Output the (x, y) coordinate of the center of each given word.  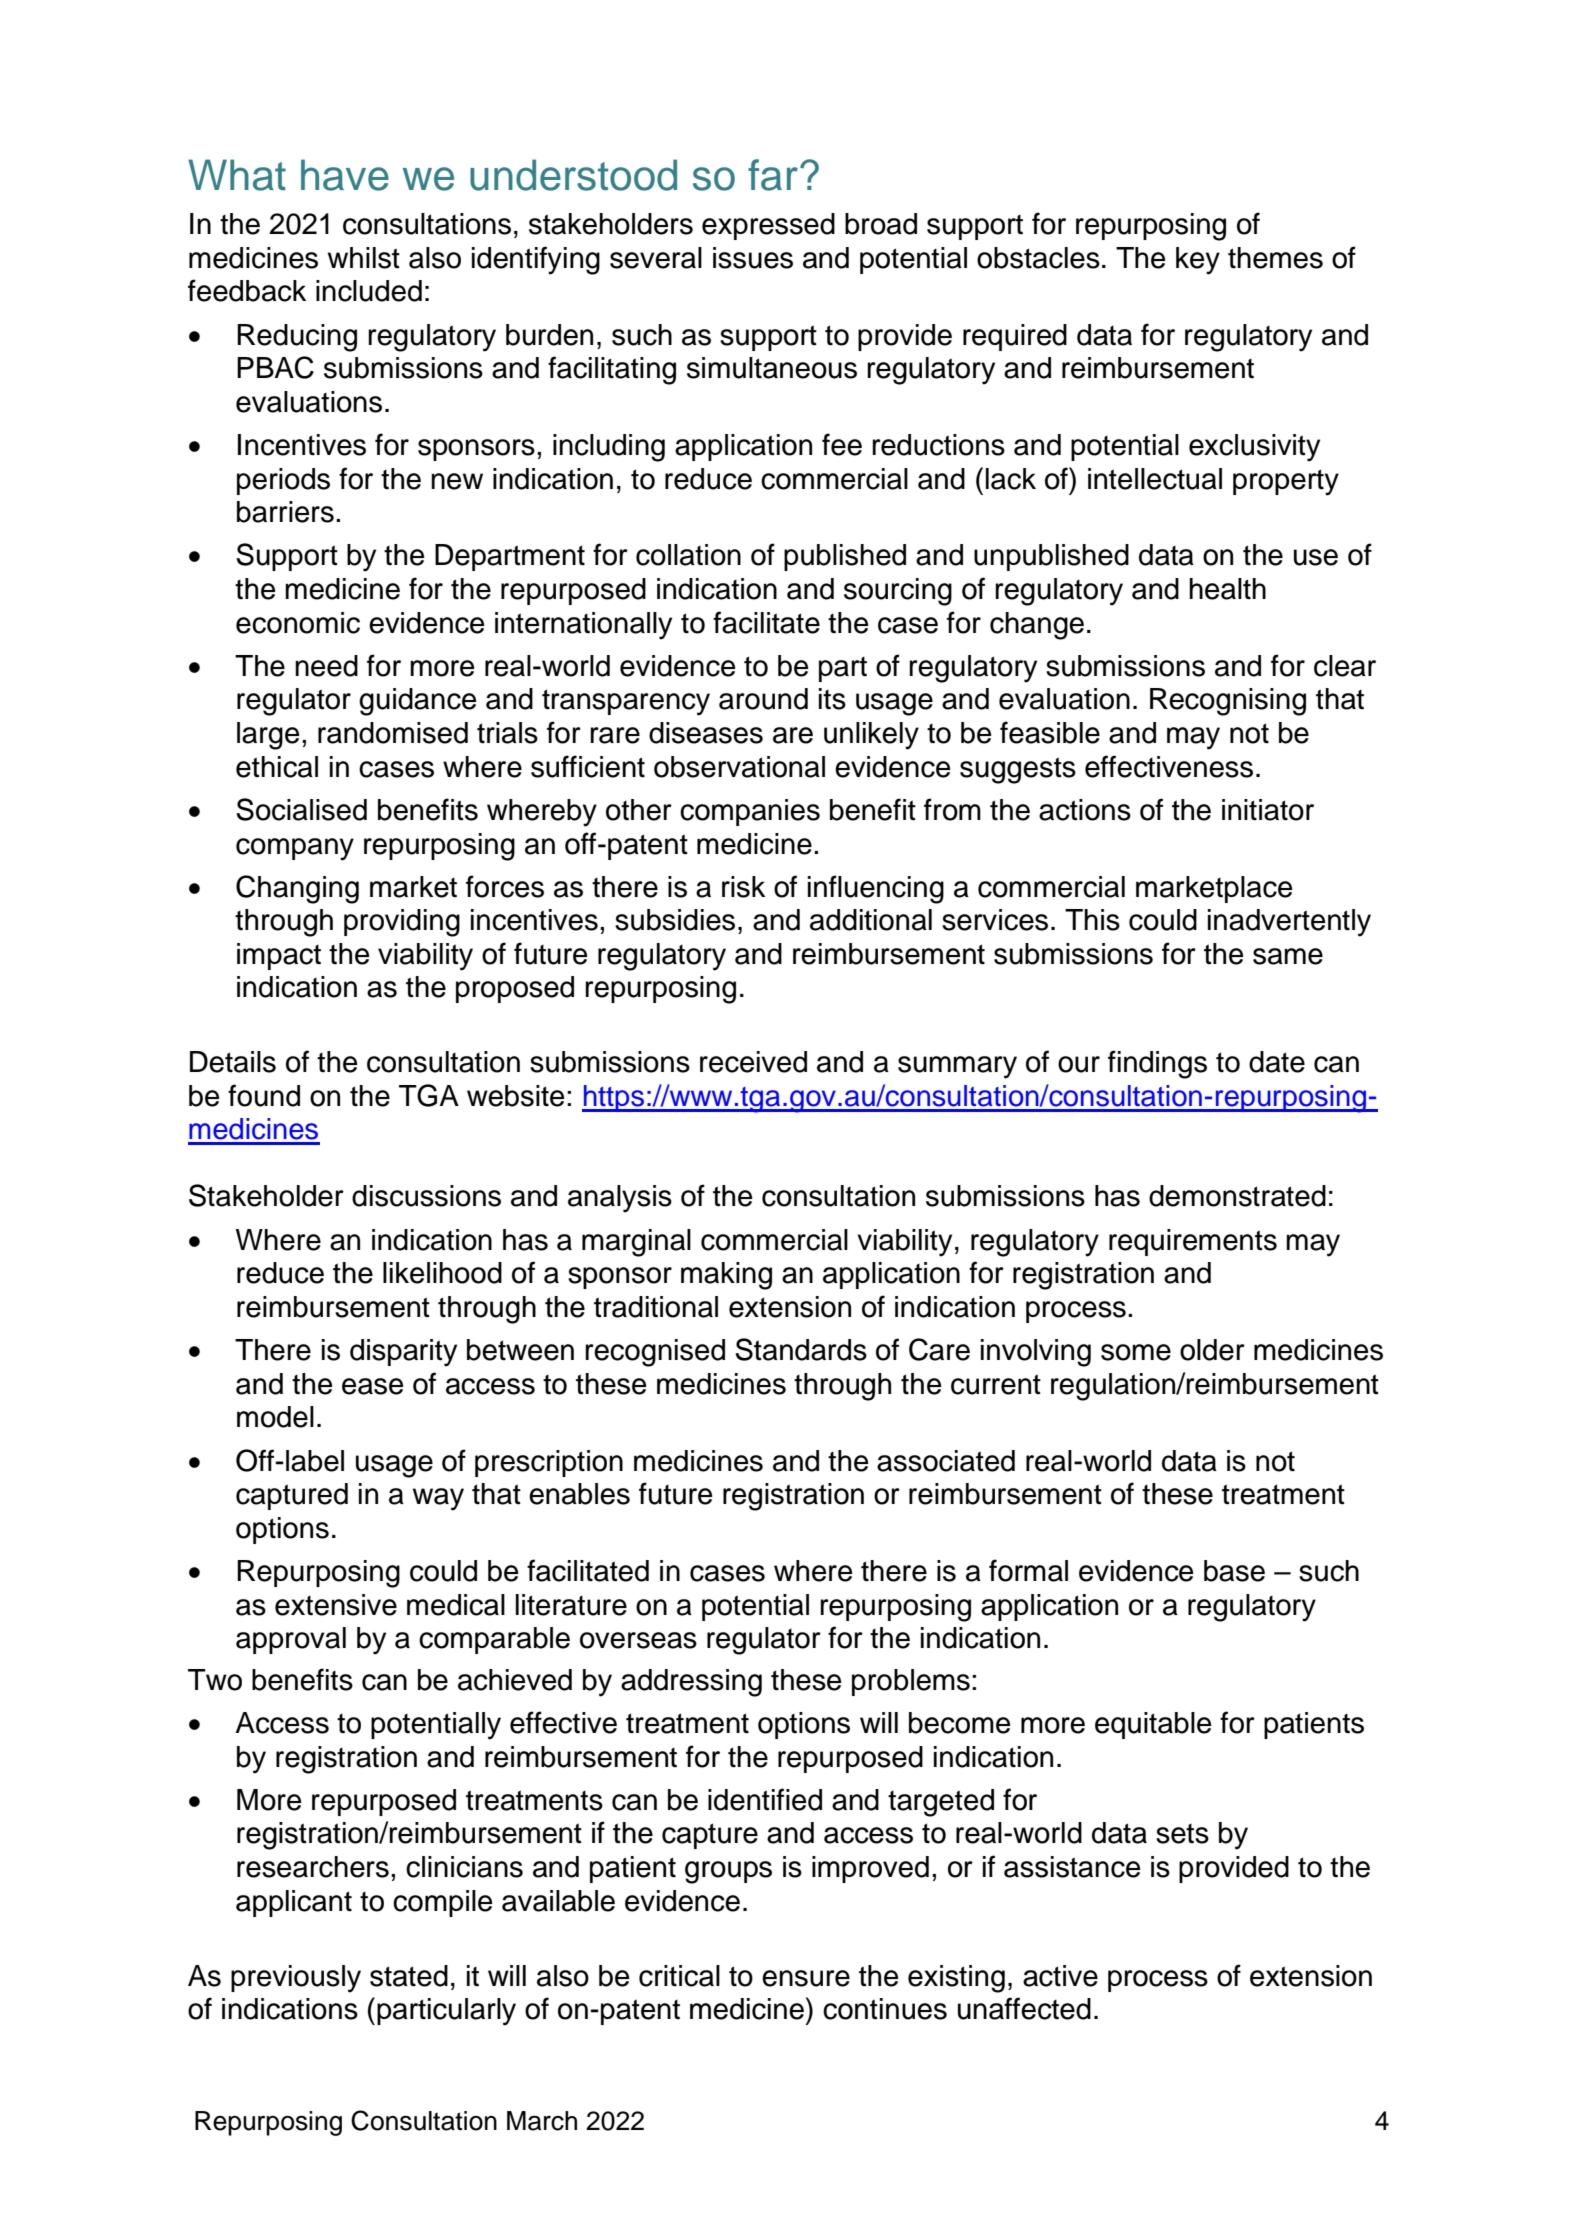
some (1136, 1352)
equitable (1153, 1725)
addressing (691, 1683)
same (1288, 956)
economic (298, 623)
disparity (403, 1353)
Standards (801, 1349)
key (1198, 261)
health (1227, 589)
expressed (768, 226)
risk (743, 887)
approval (291, 1640)
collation (688, 555)
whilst (364, 258)
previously (296, 1979)
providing (402, 923)
